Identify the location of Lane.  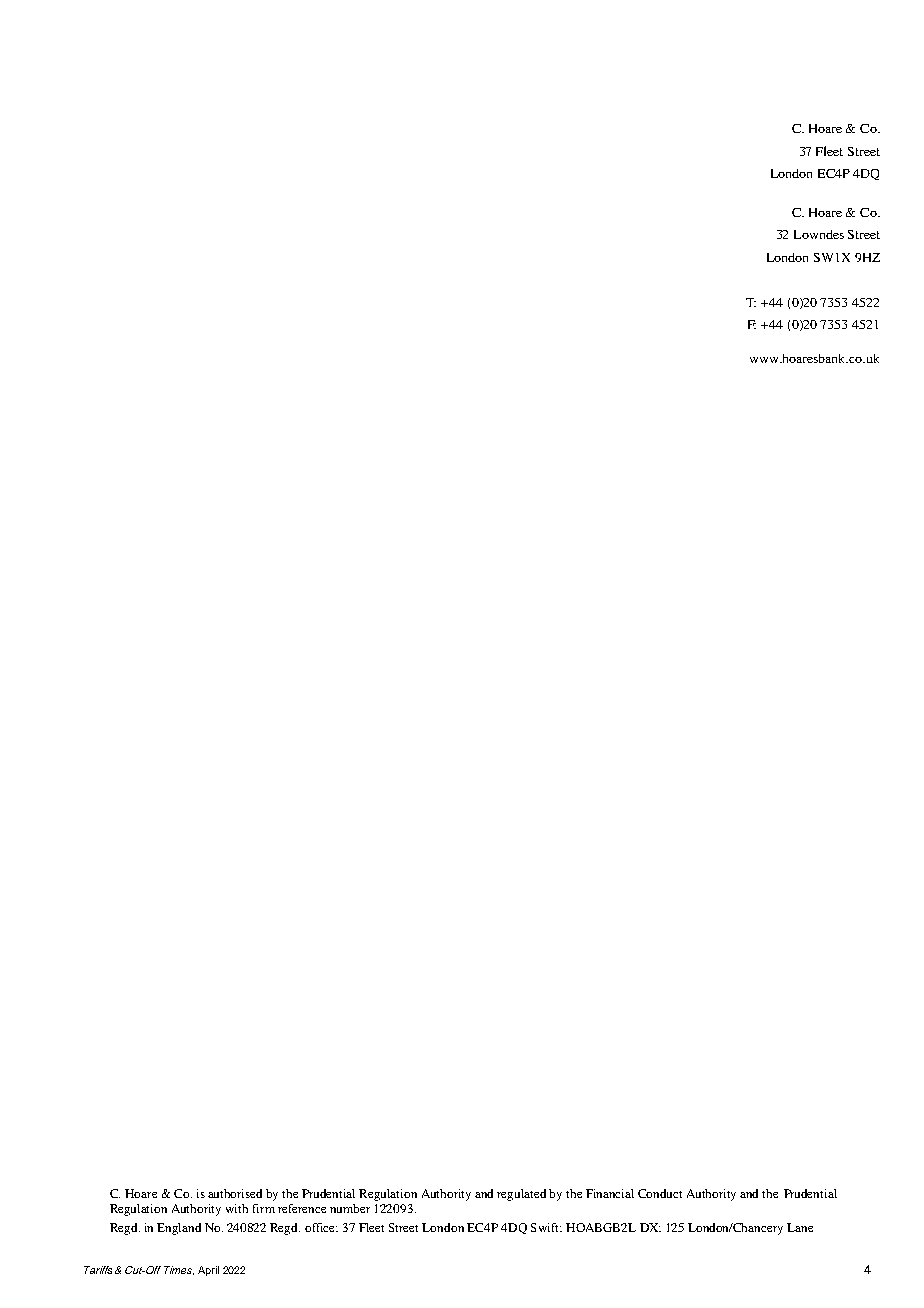
(800, 1227).
